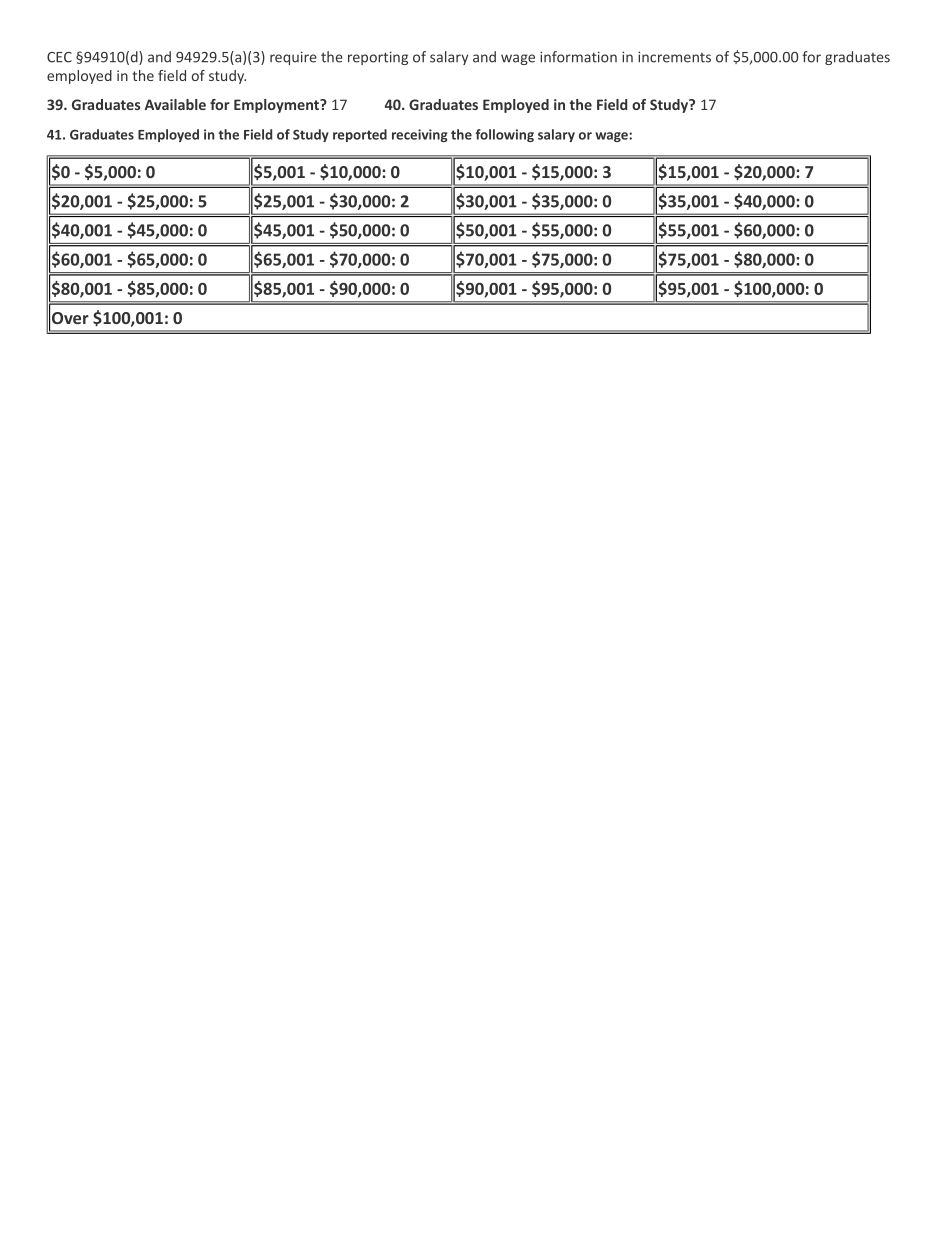  What do you see at coordinates (674, 57) in the image?
I see `increments` at bounding box center [674, 57].
